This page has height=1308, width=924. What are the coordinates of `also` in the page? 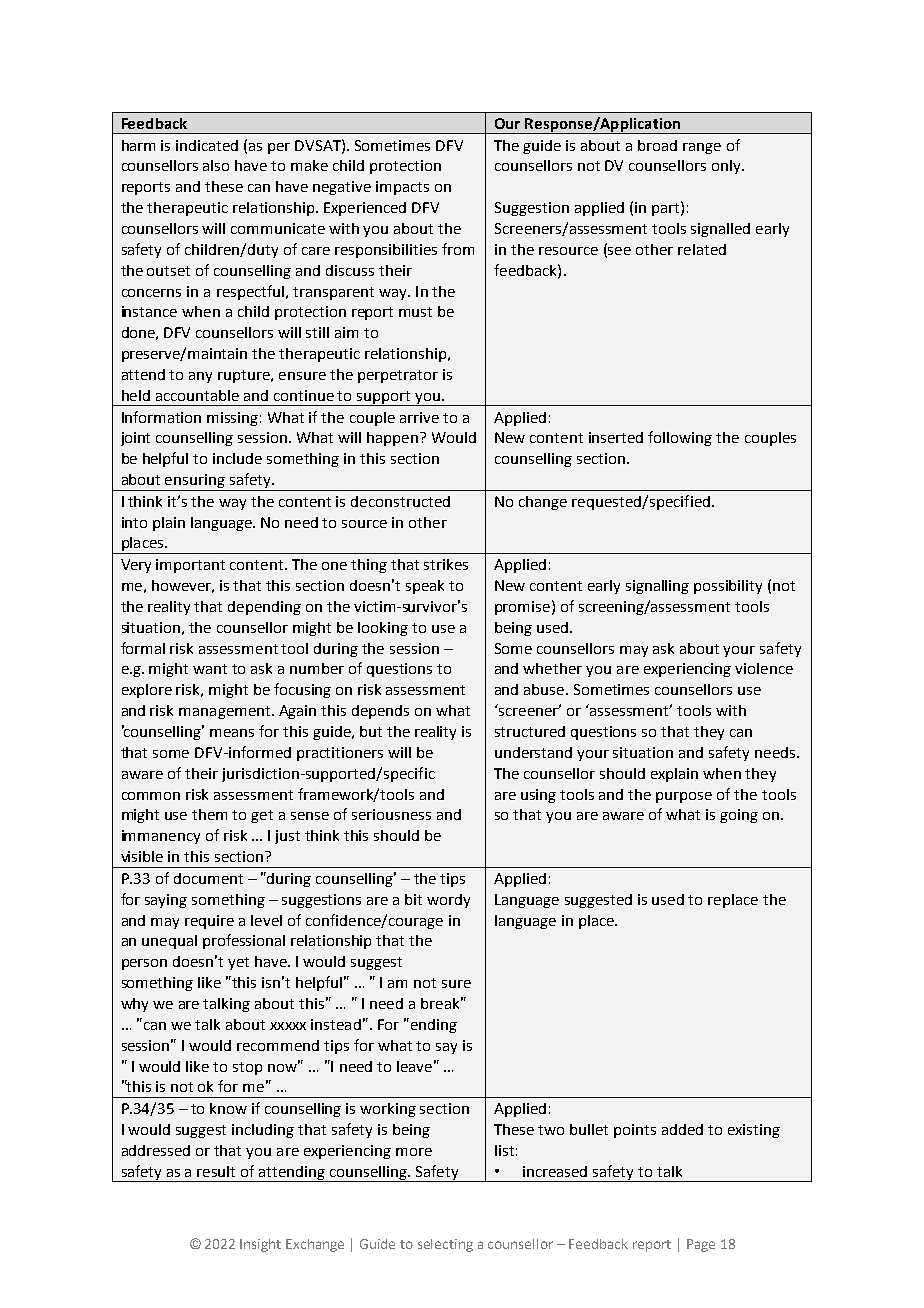 It's located at (216, 165).
